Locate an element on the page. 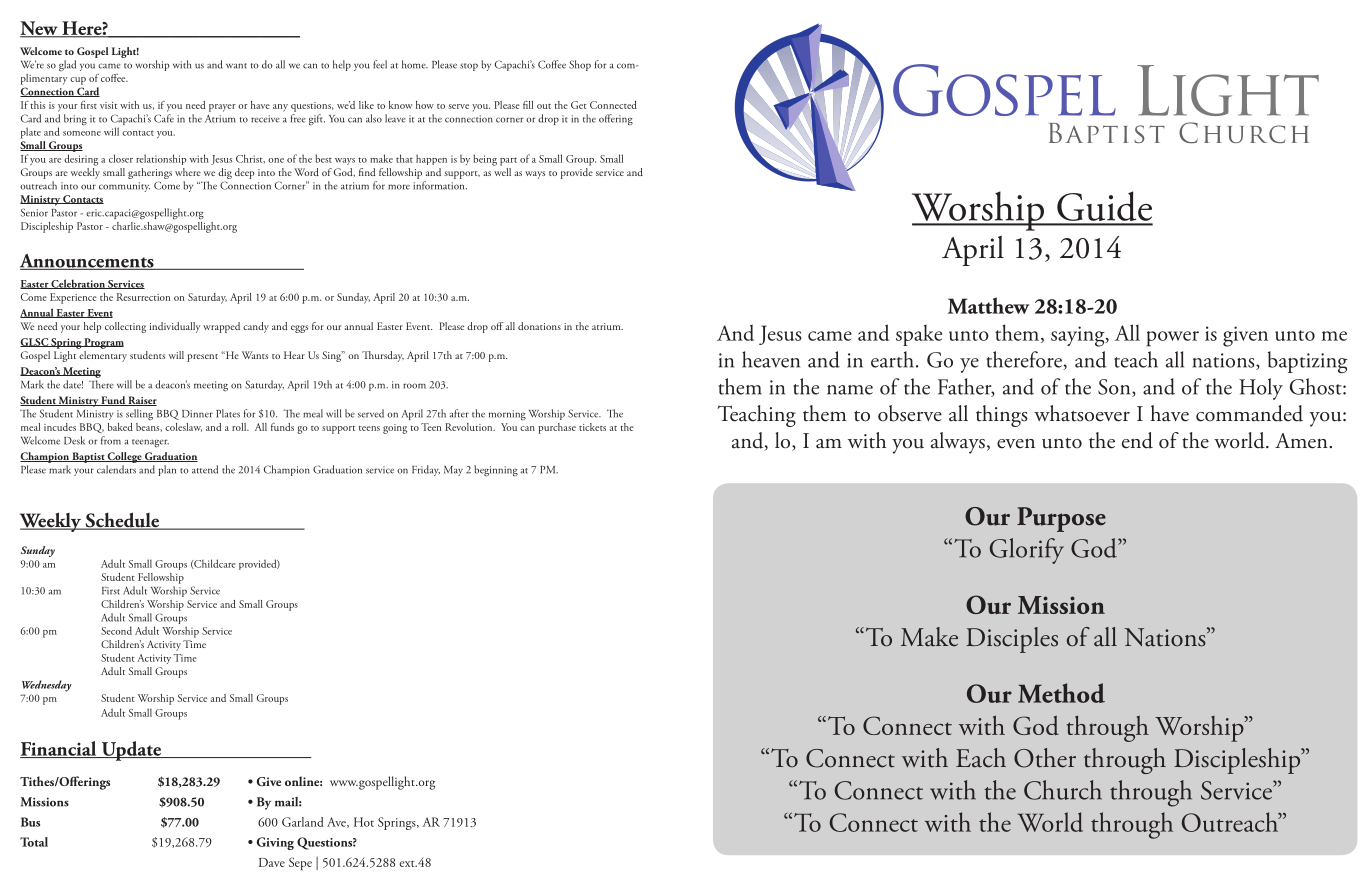  Glorify is located at coordinates (1027, 551).
